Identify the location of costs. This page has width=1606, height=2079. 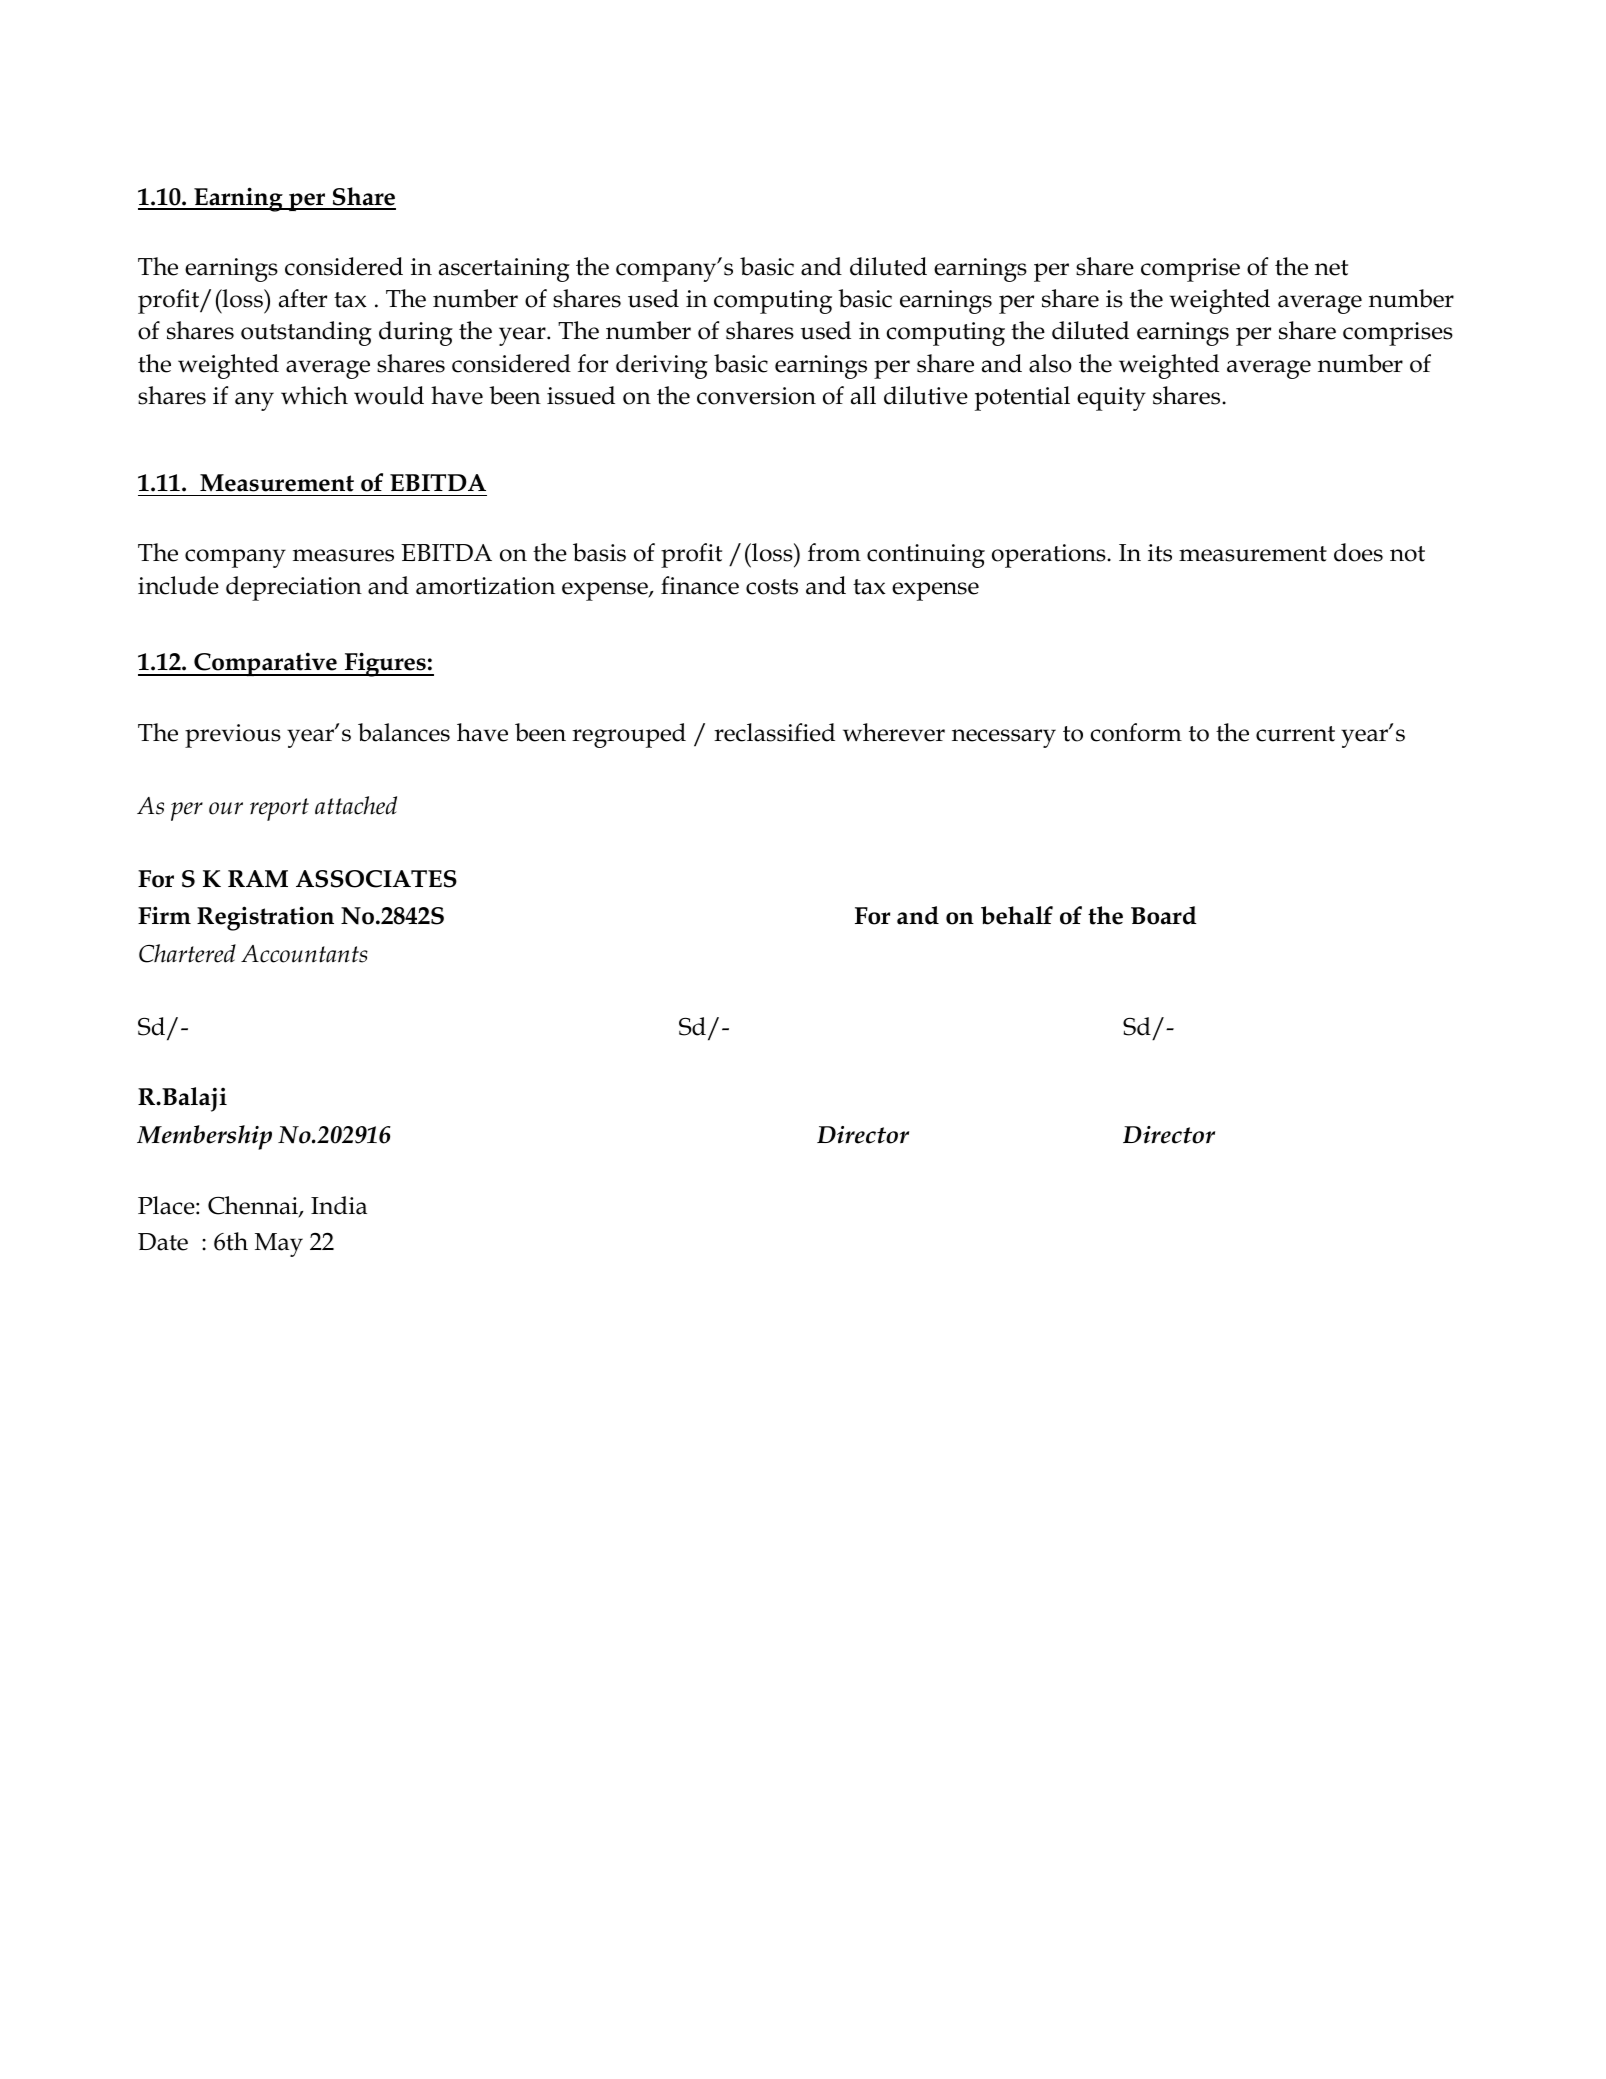
(772, 587).
